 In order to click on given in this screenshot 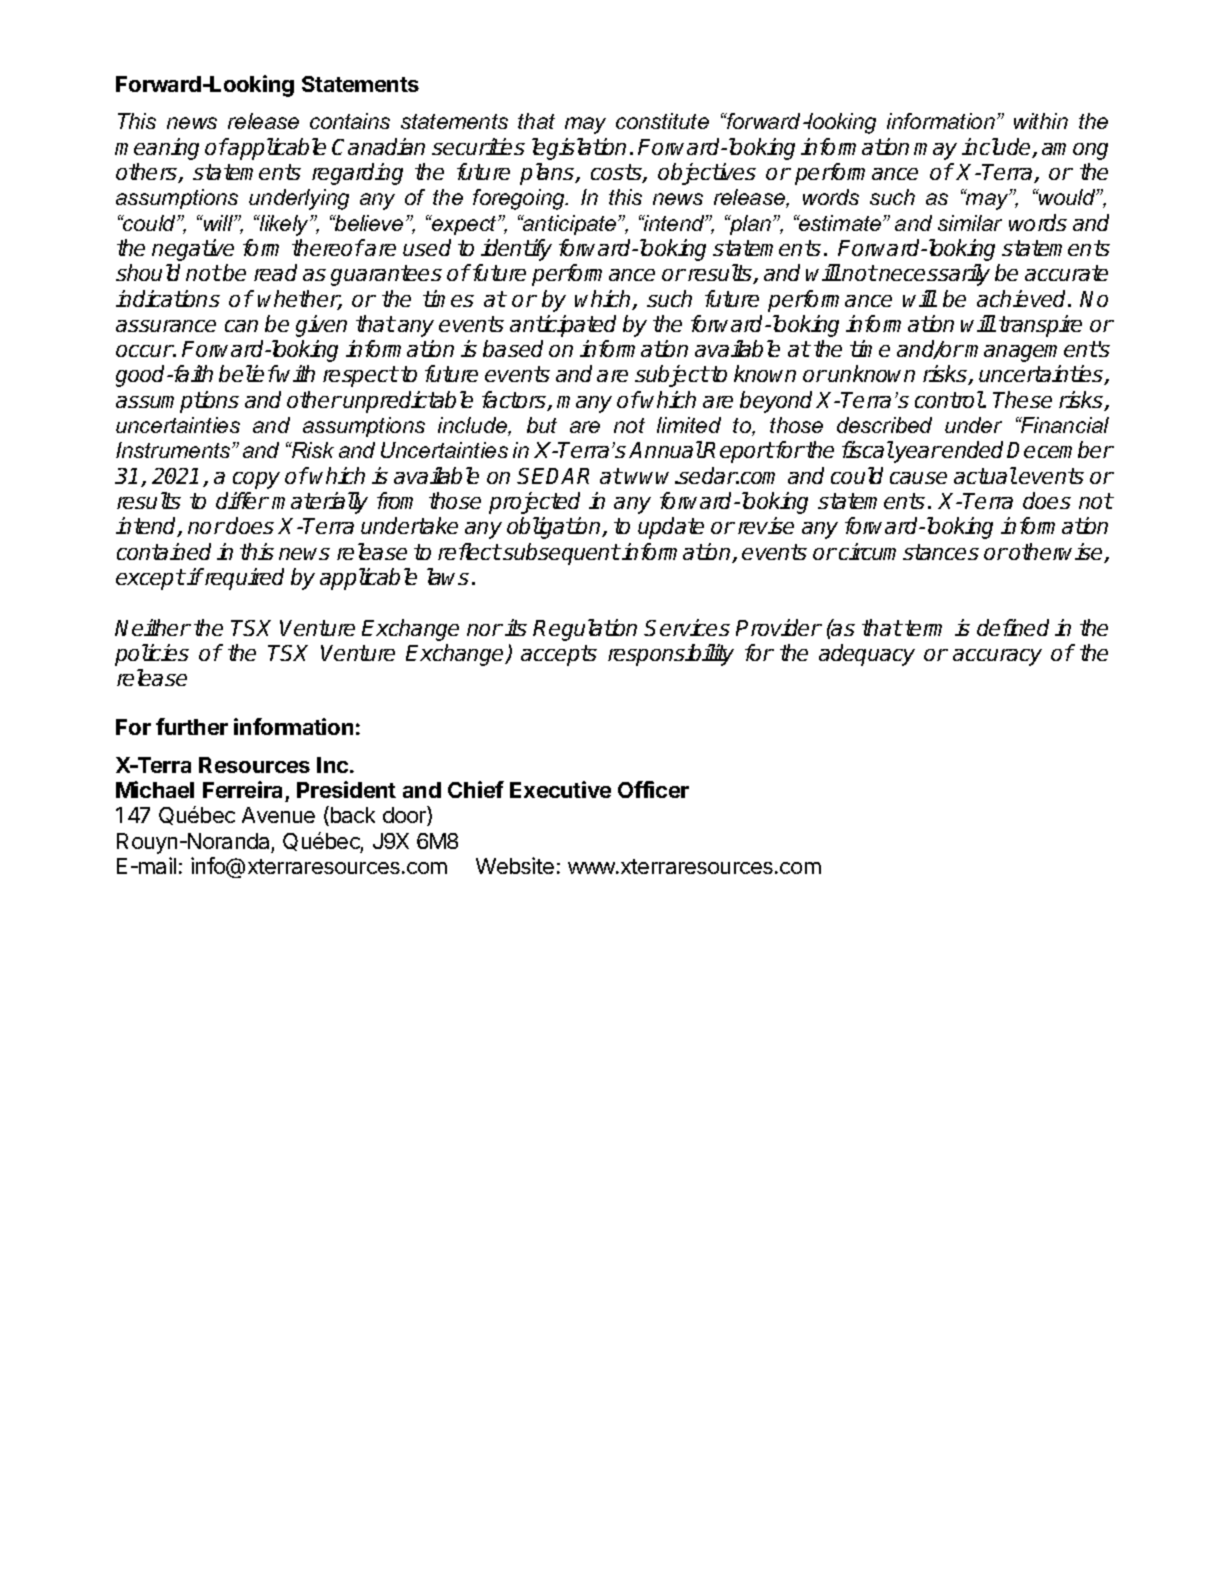, I will do `click(321, 326)`.
